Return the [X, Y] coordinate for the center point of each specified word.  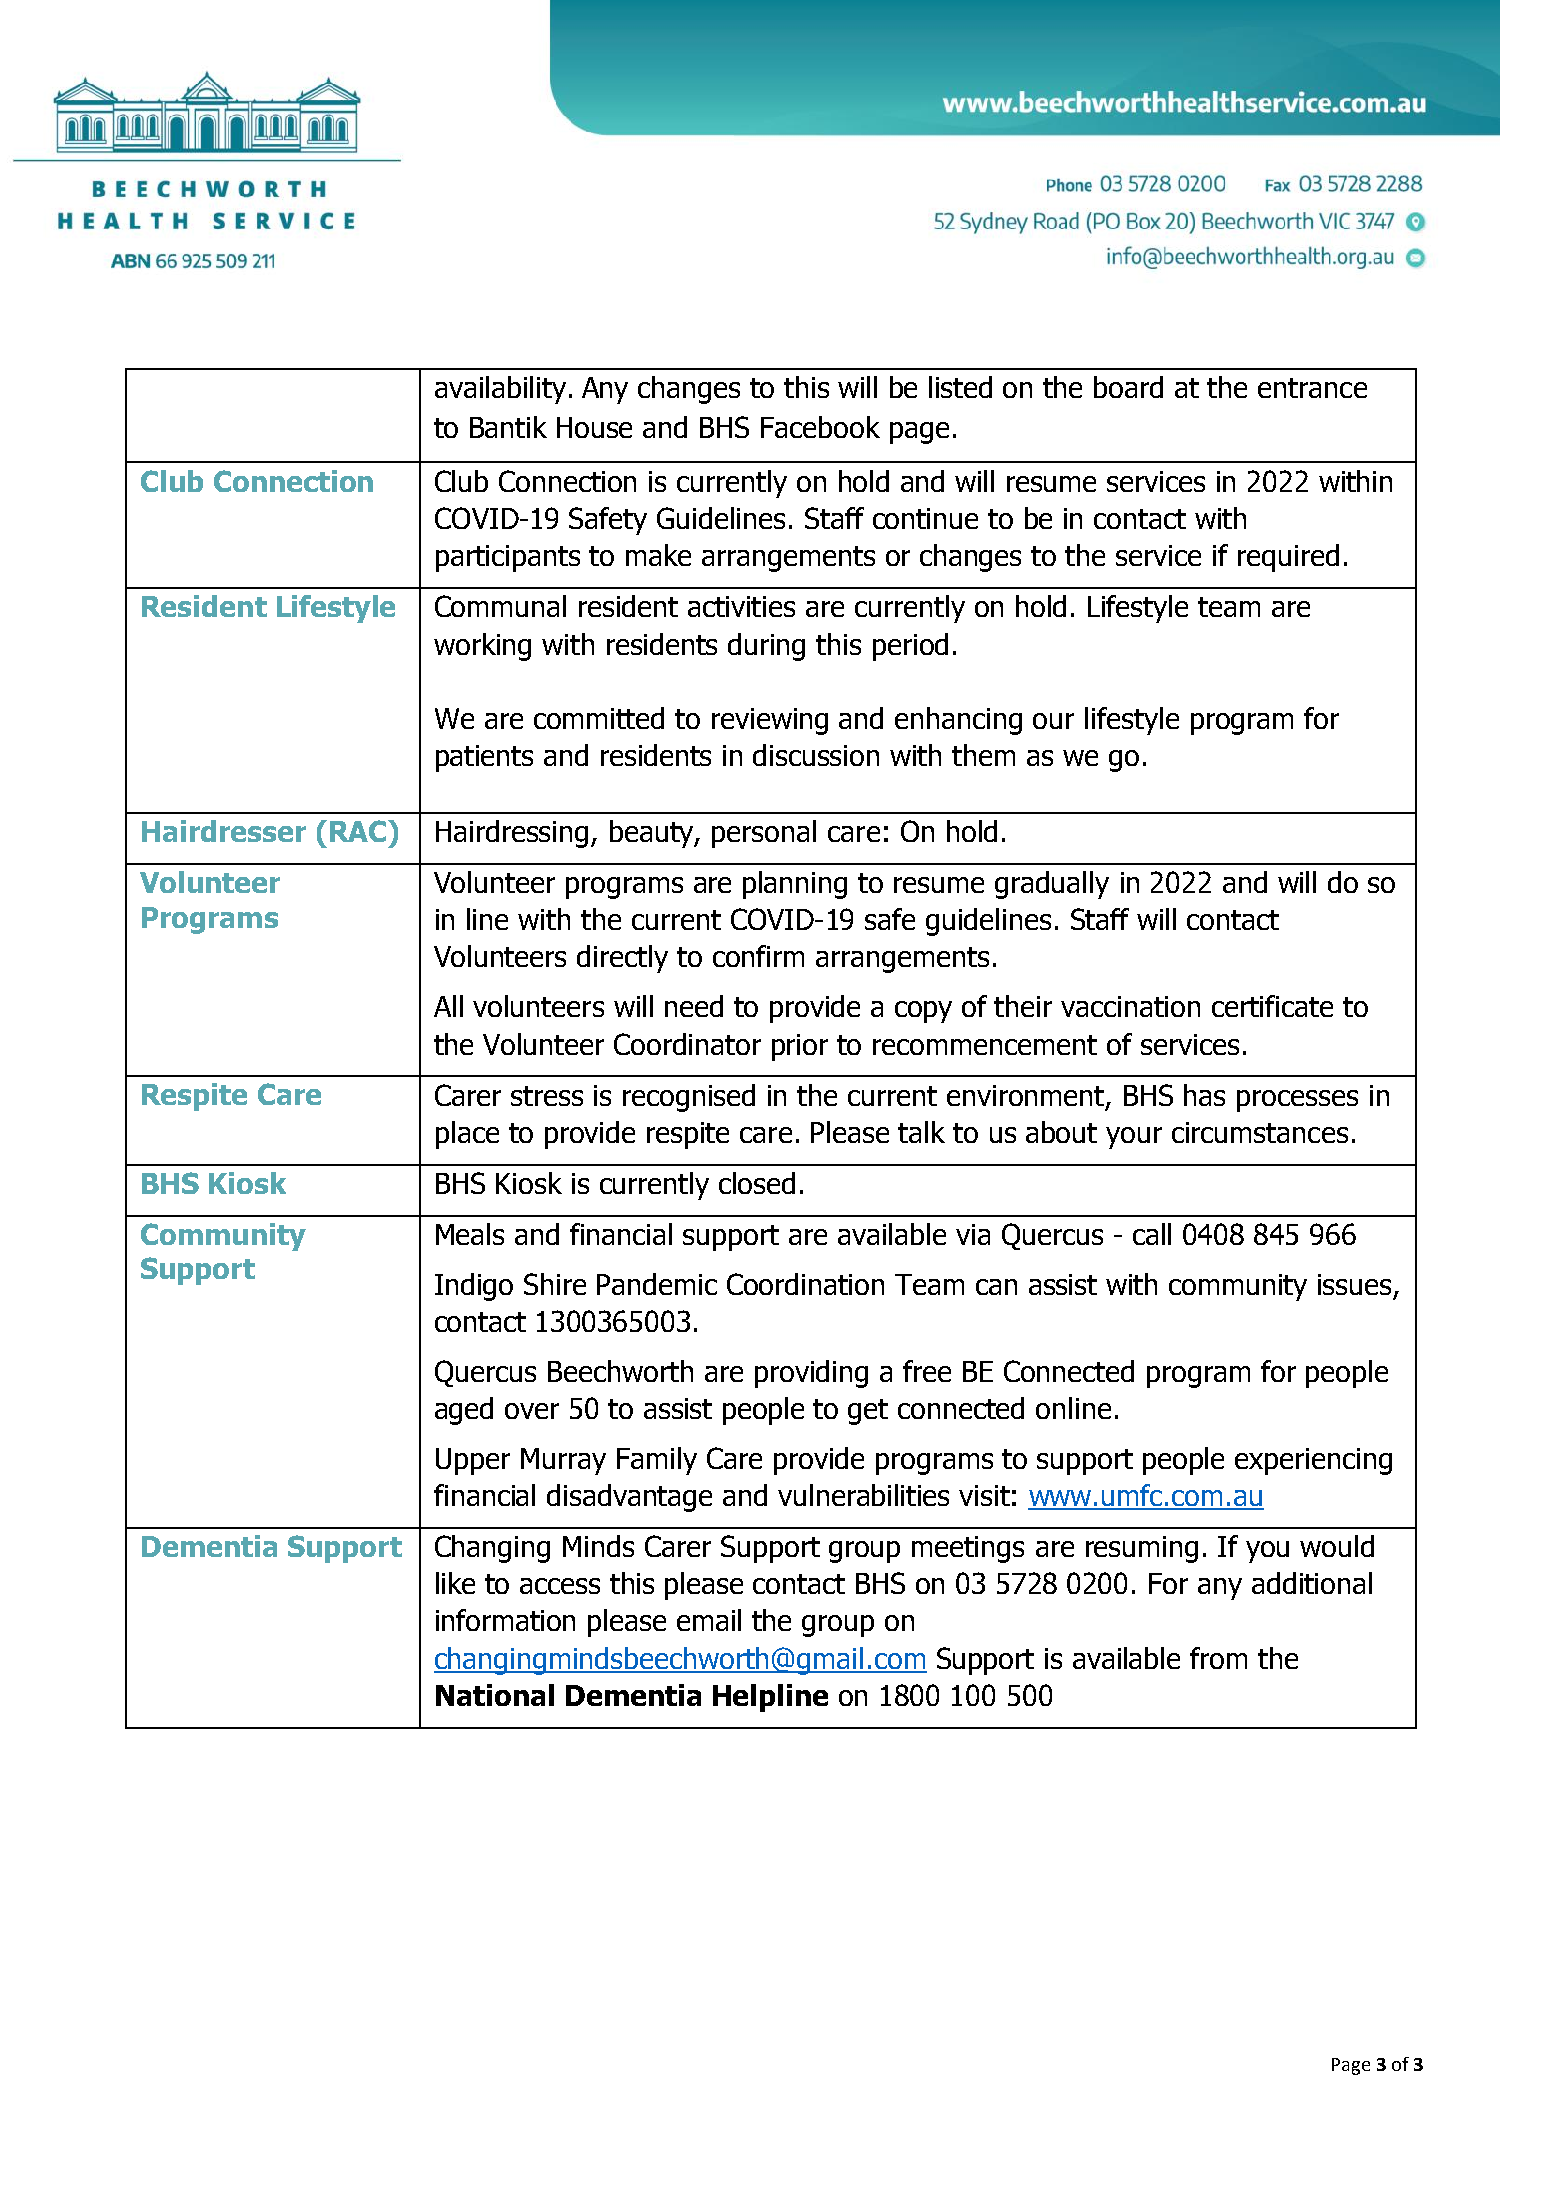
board [1128, 387]
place [467, 1135]
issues [1354, 1284]
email [709, 1620]
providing [811, 1374]
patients [484, 758]
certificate [1272, 1006]
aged [464, 1411]
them [983, 755]
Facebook [820, 427]
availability [500, 390]
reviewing [770, 721]
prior [800, 1047]
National [495, 1695]
